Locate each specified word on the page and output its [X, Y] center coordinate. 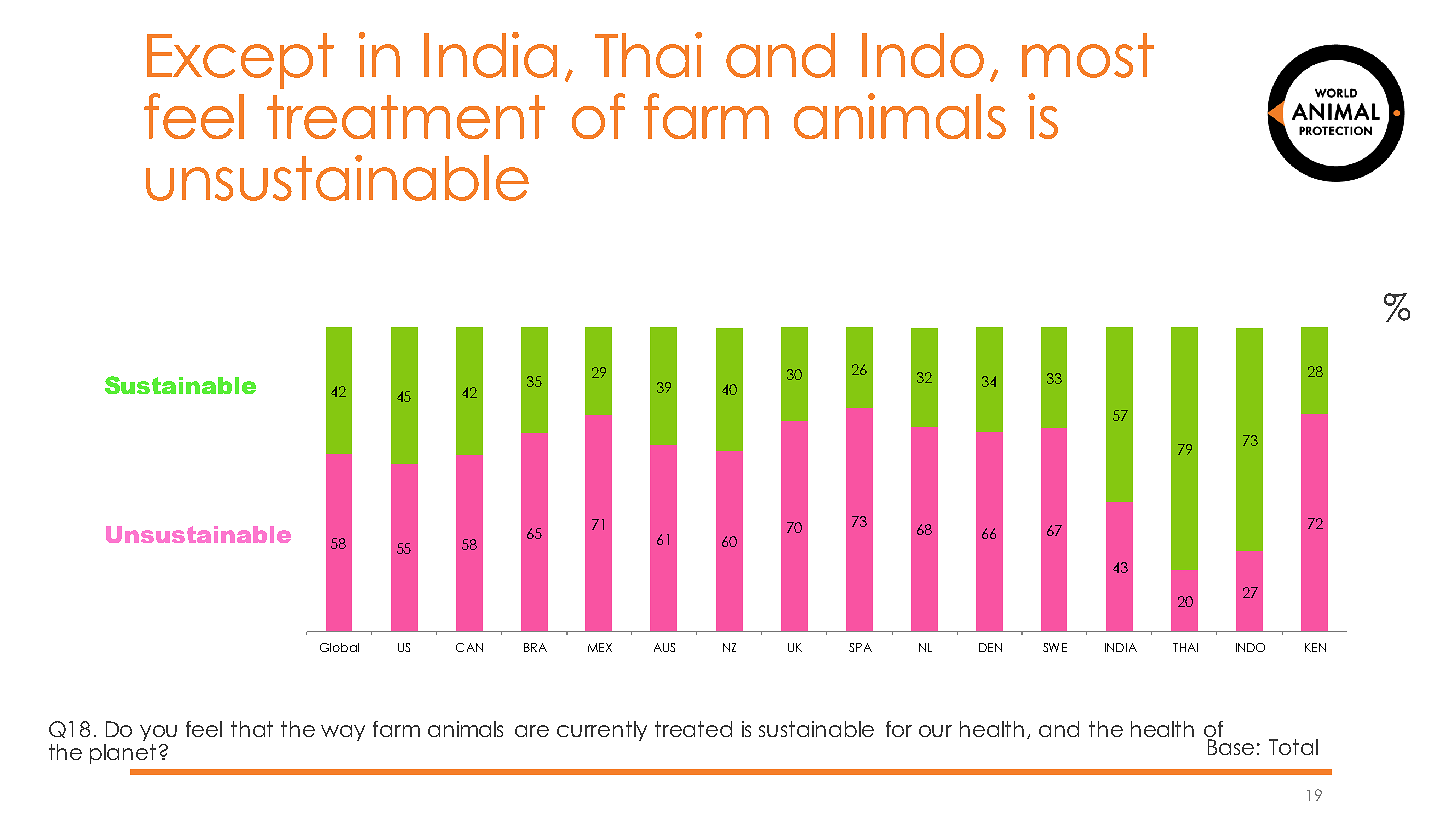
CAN [469, 647]
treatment [406, 117]
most [1088, 55]
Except [240, 61]
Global [339, 647]
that [252, 729]
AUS [664, 647]
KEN [1315, 647]
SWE [1055, 647]
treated [693, 729]
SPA [860, 647]
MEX [600, 647]
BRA [535, 647]
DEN [990, 647]
